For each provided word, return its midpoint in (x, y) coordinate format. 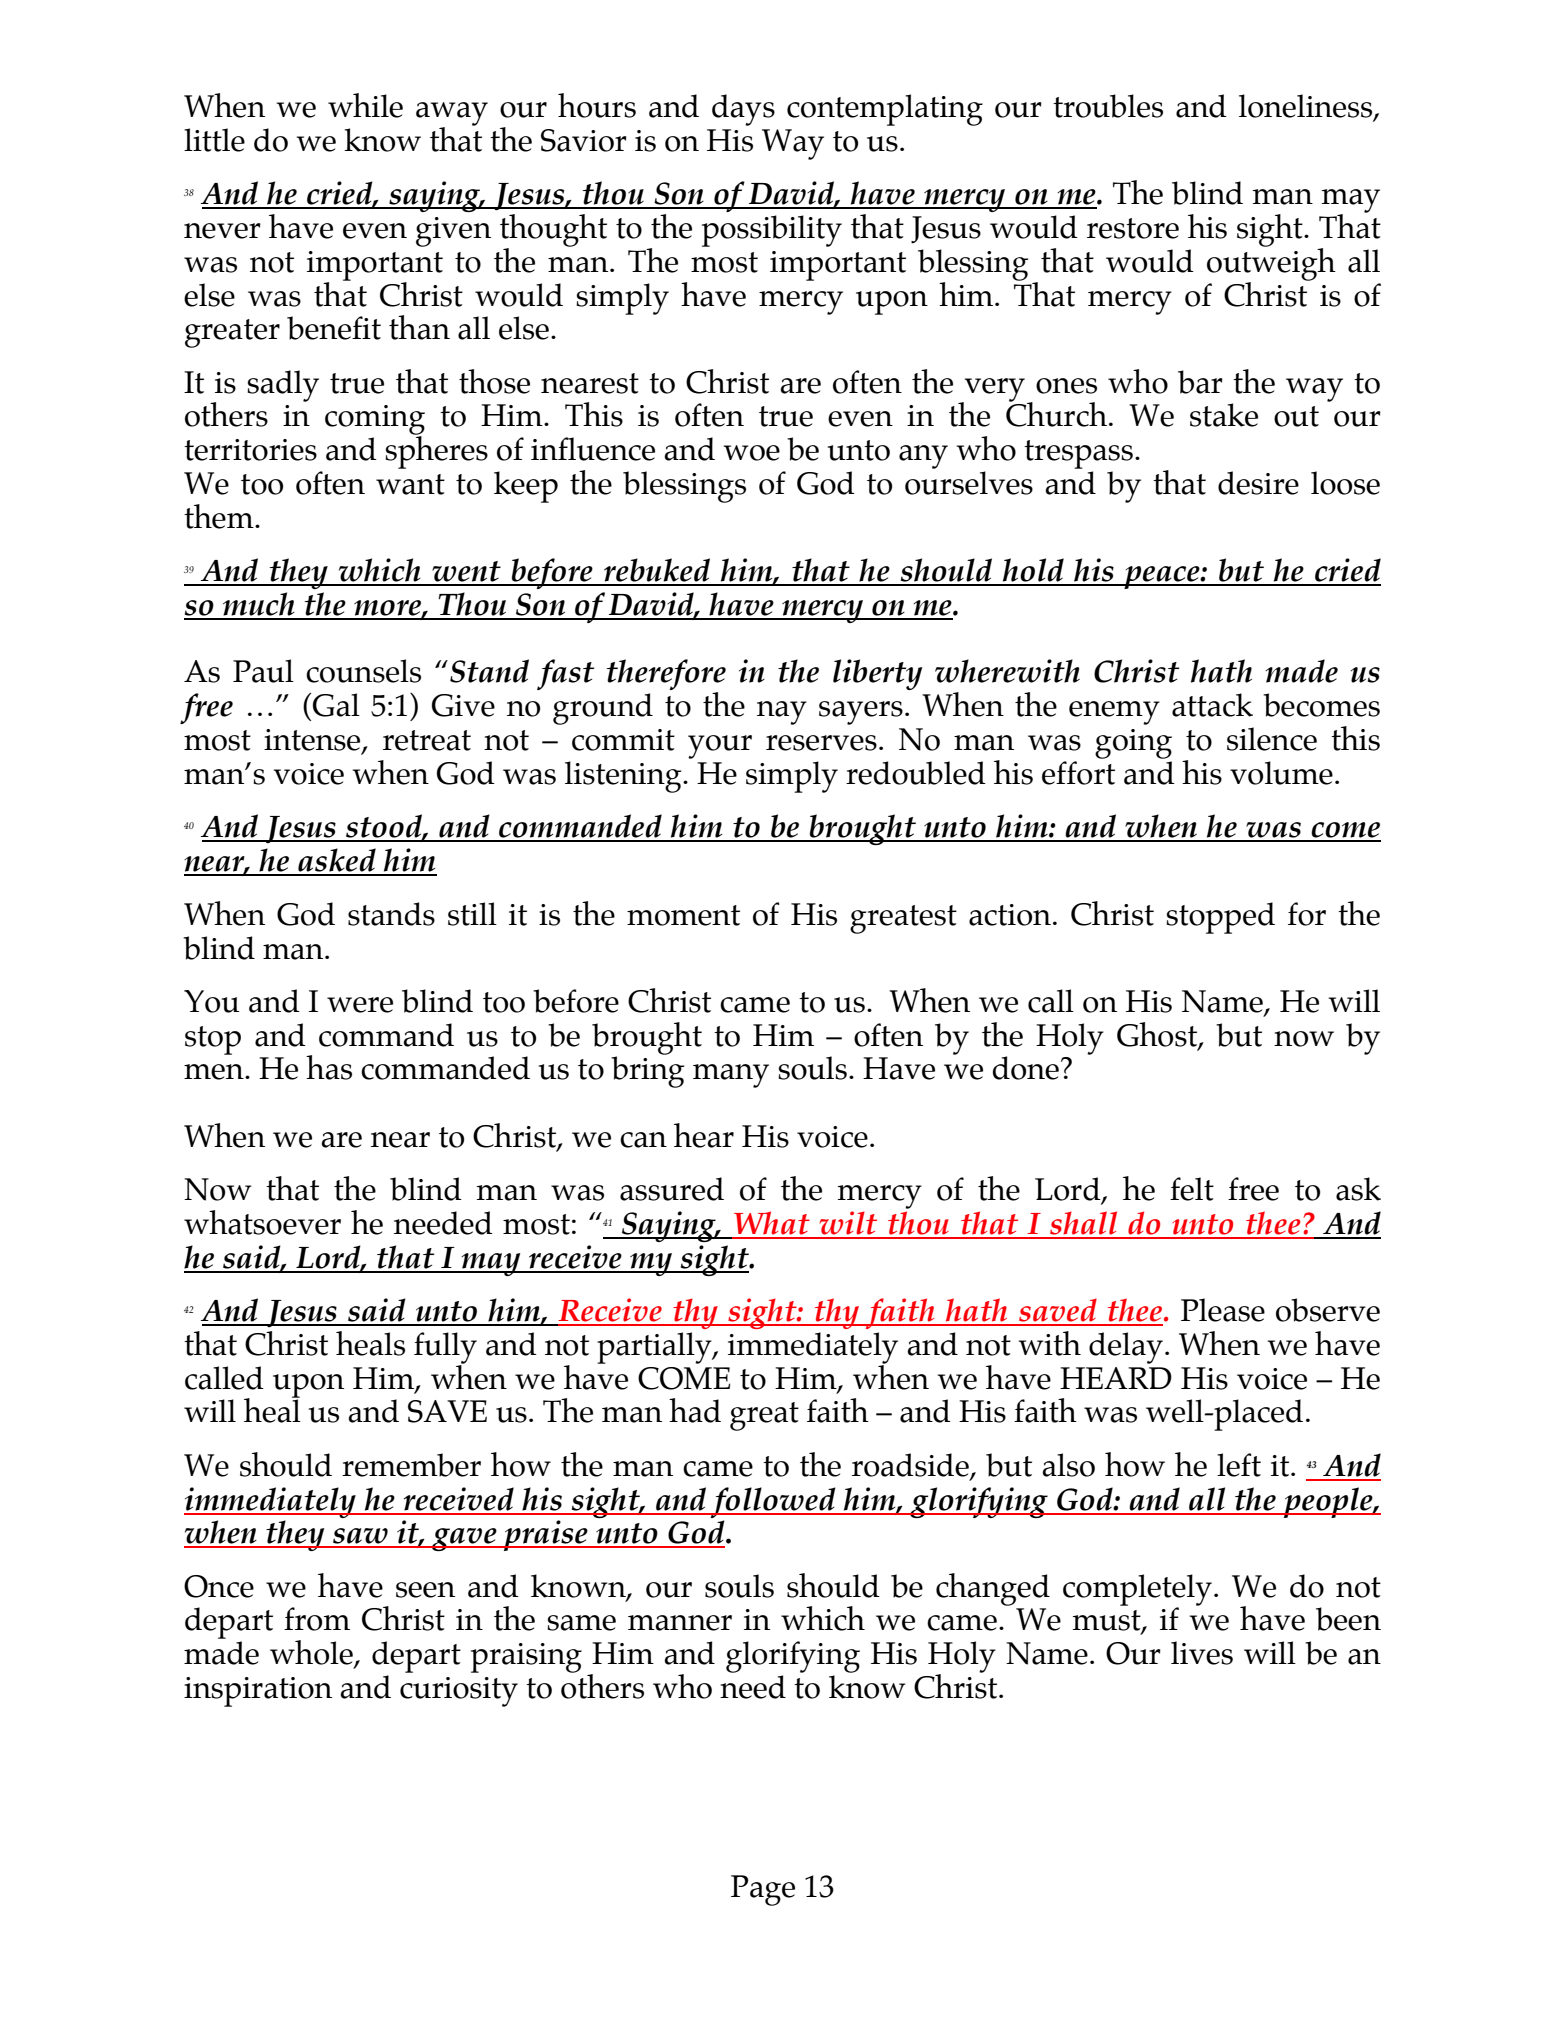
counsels (363, 671)
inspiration (258, 1692)
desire (1258, 483)
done (1026, 1068)
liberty (877, 674)
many (731, 1076)
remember (411, 1465)
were (360, 1005)
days (743, 110)
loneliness (1307, 107)
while (365, 105)
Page (763, 1890)
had (695, 1410)
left (1239, 1465)
